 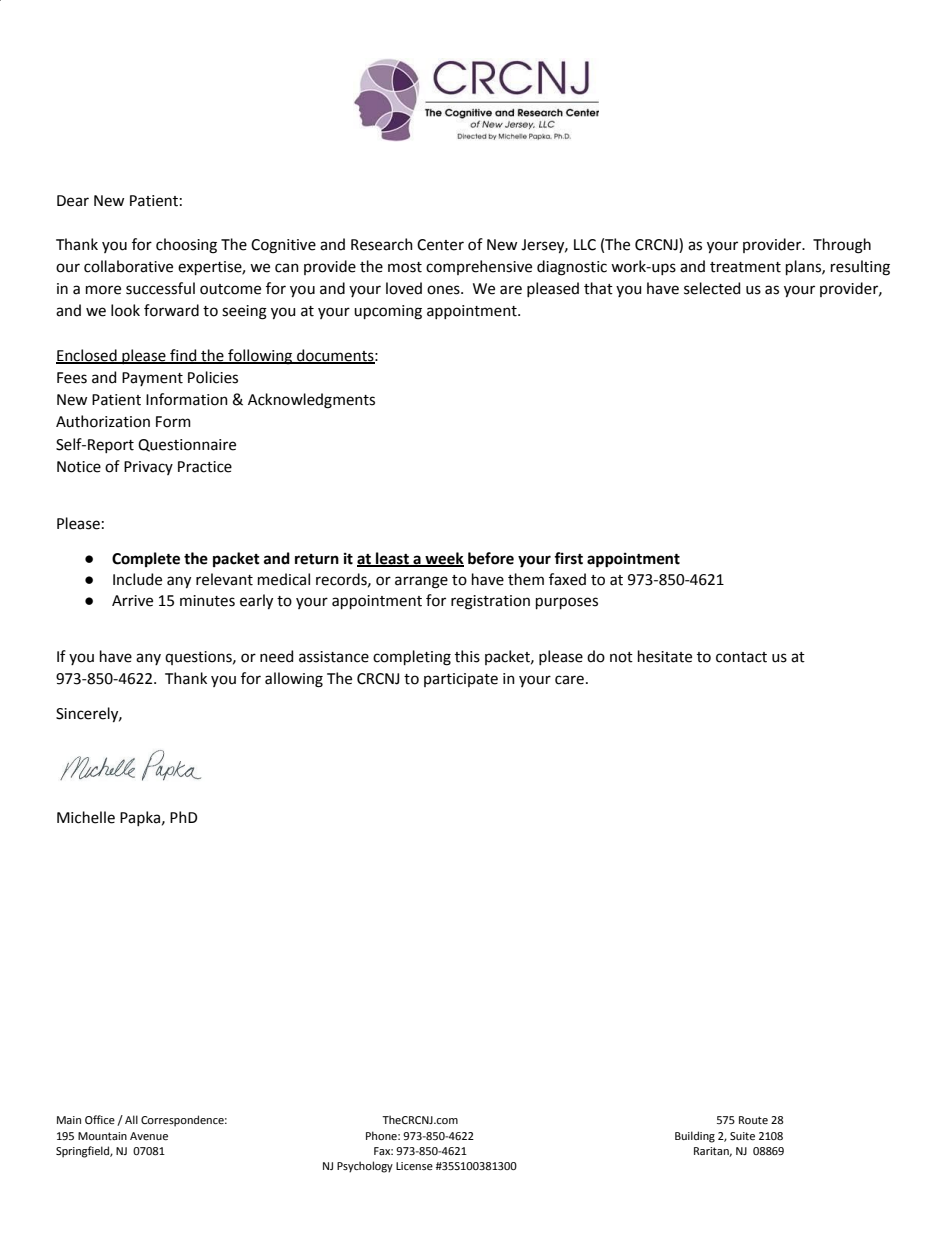 What do you see at coordinates (753, 1120) in the image?
I see `Route` at bounding box center [753, 1120].
